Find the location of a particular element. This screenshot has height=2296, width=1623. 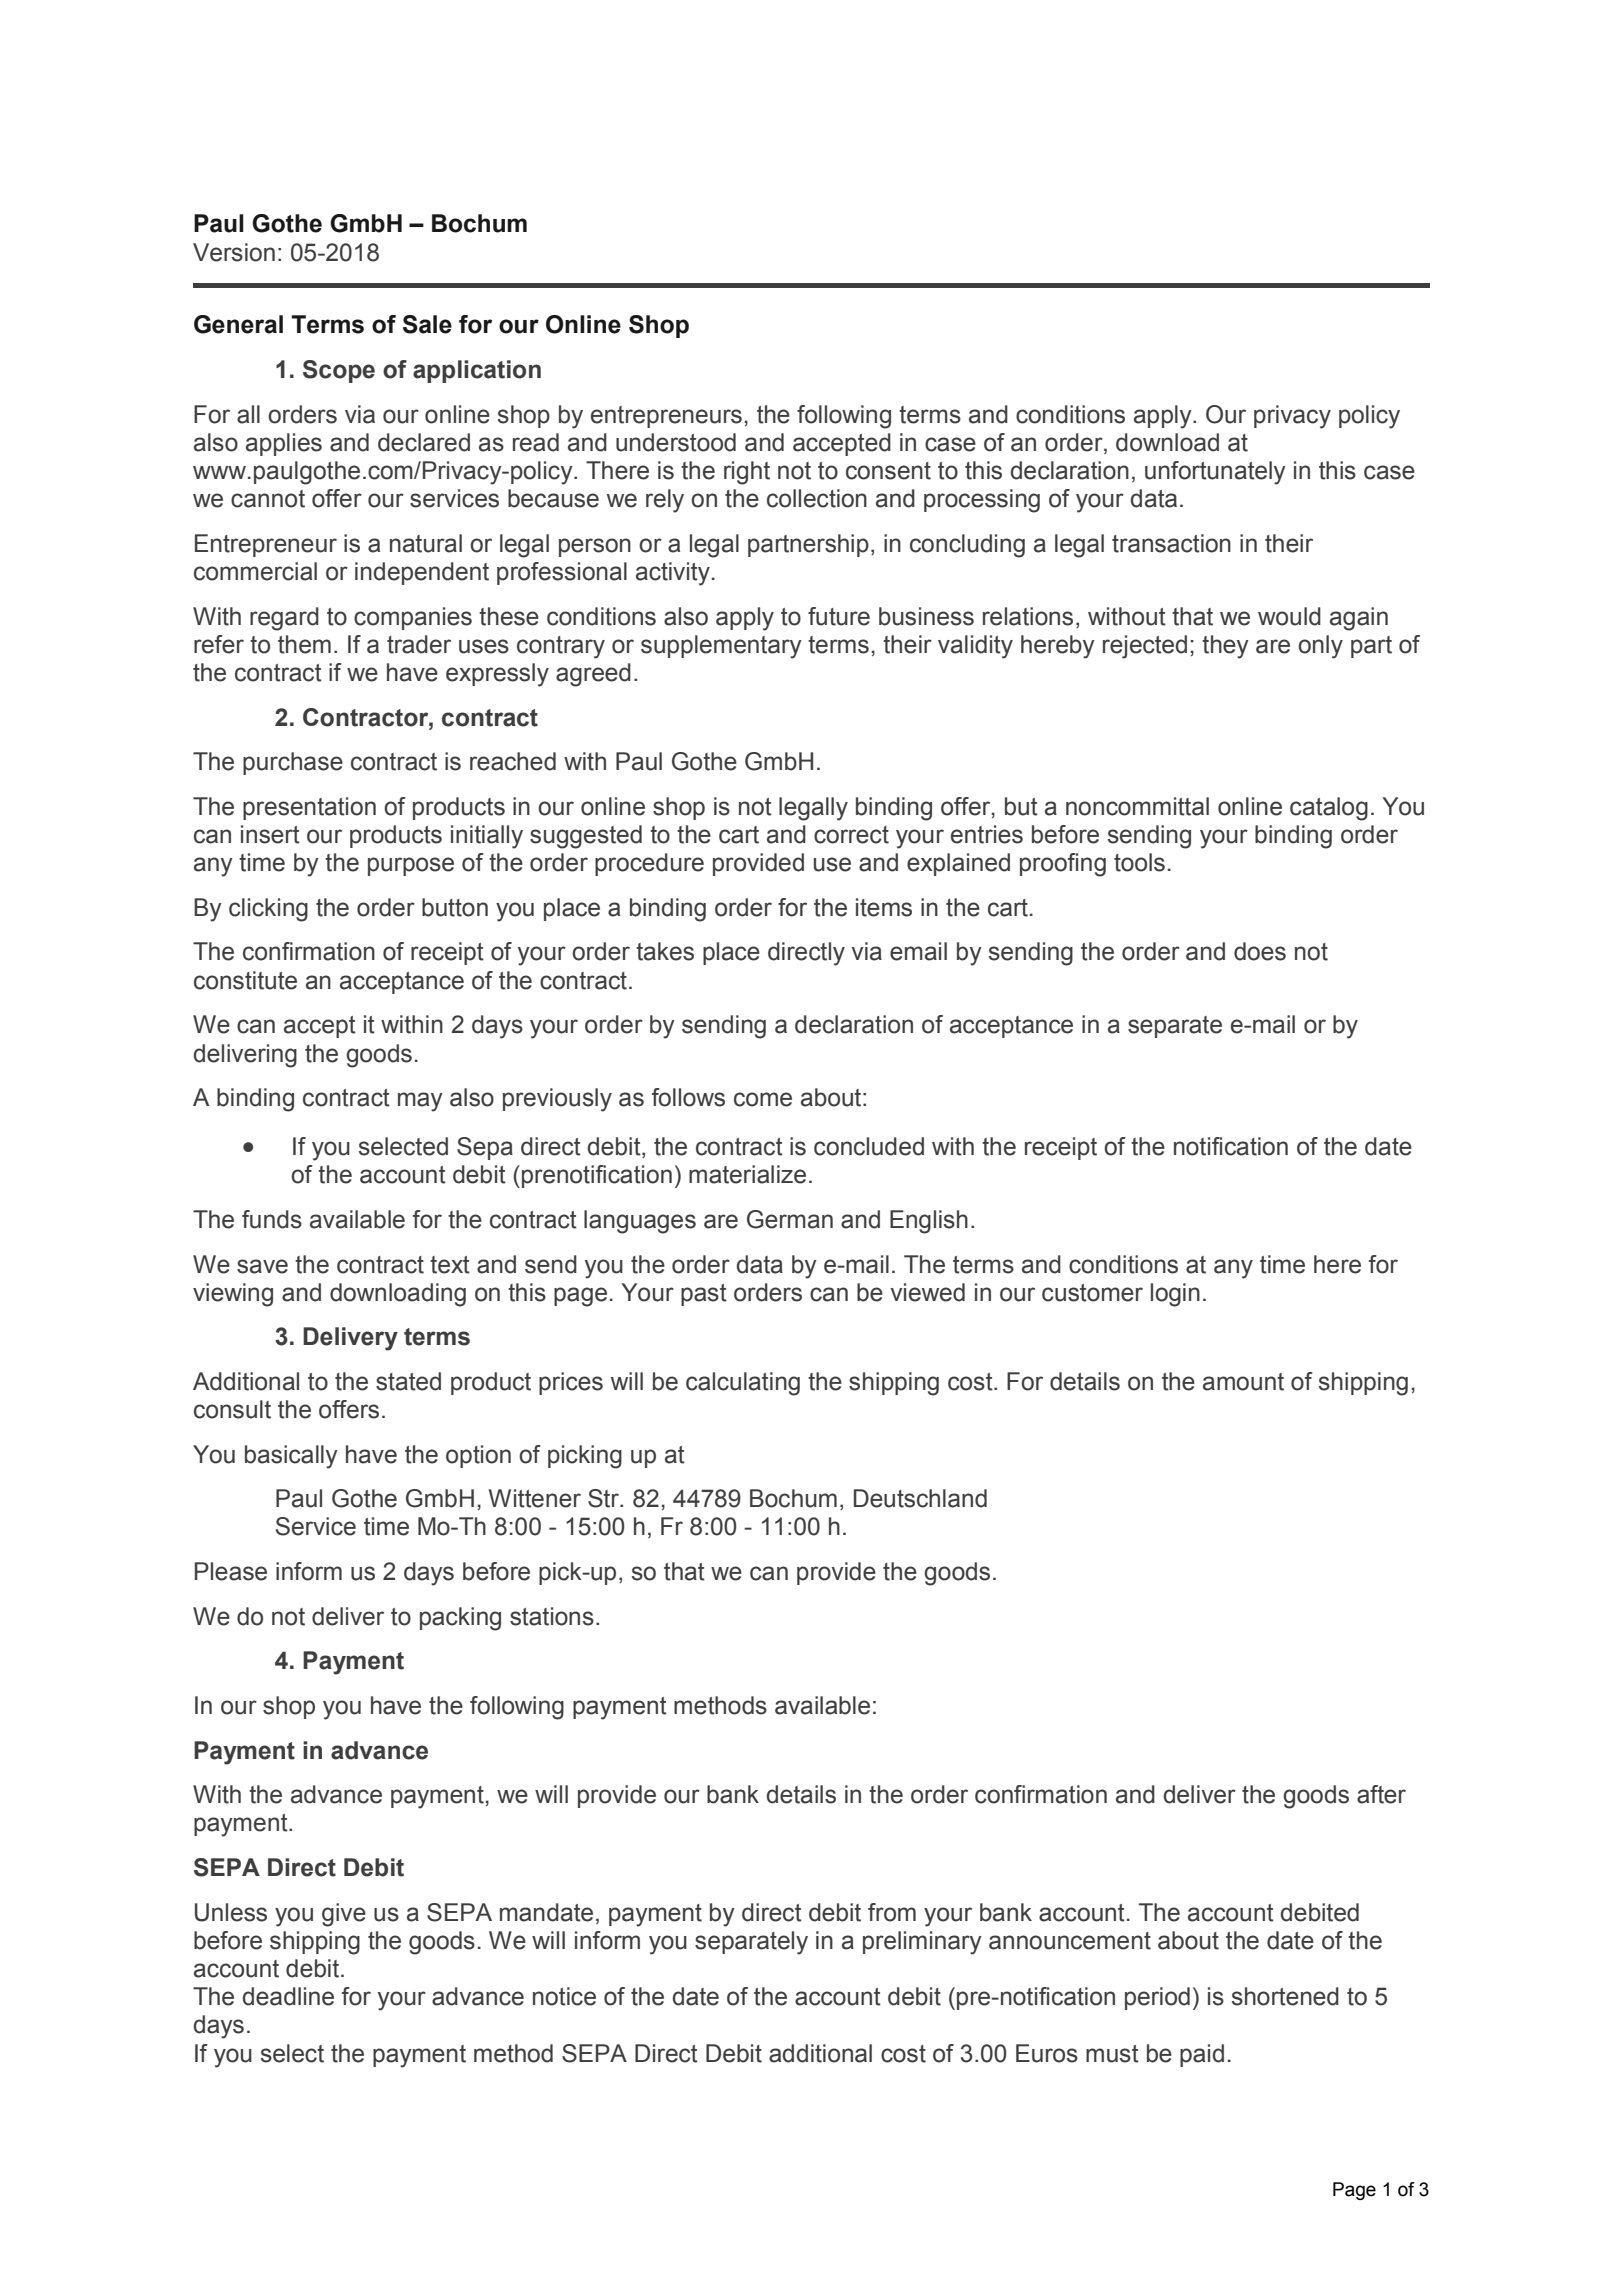

understood is located at coordinates (676, 442).
